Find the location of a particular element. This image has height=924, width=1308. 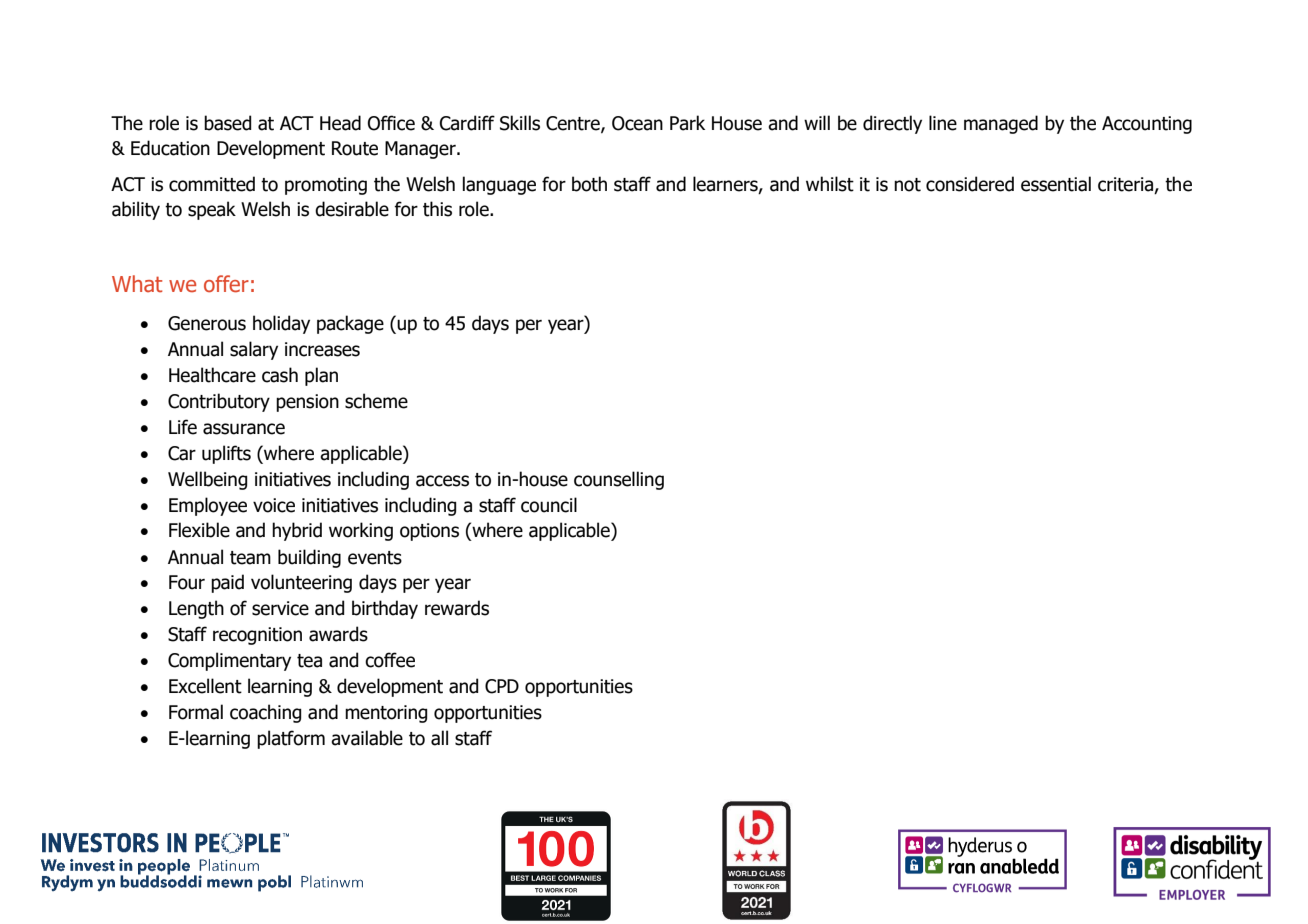

counselling is located at coordinates (619, 480).
